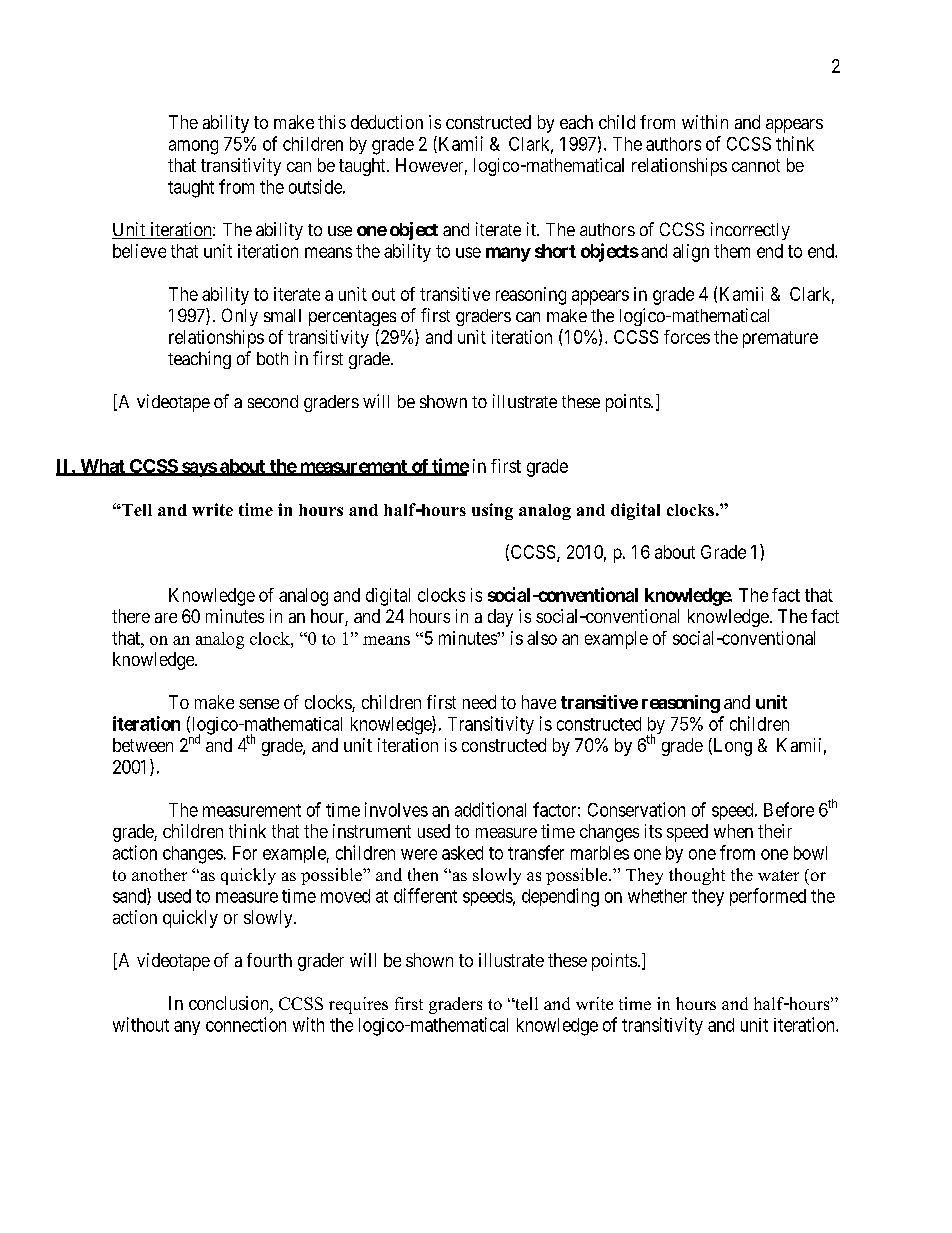 The height and width of the screenshot is (1233, 952). What do you see at coordinates (246, 1024) in the screenshot?
I see `connection` at bounding box center [246, 1024].
